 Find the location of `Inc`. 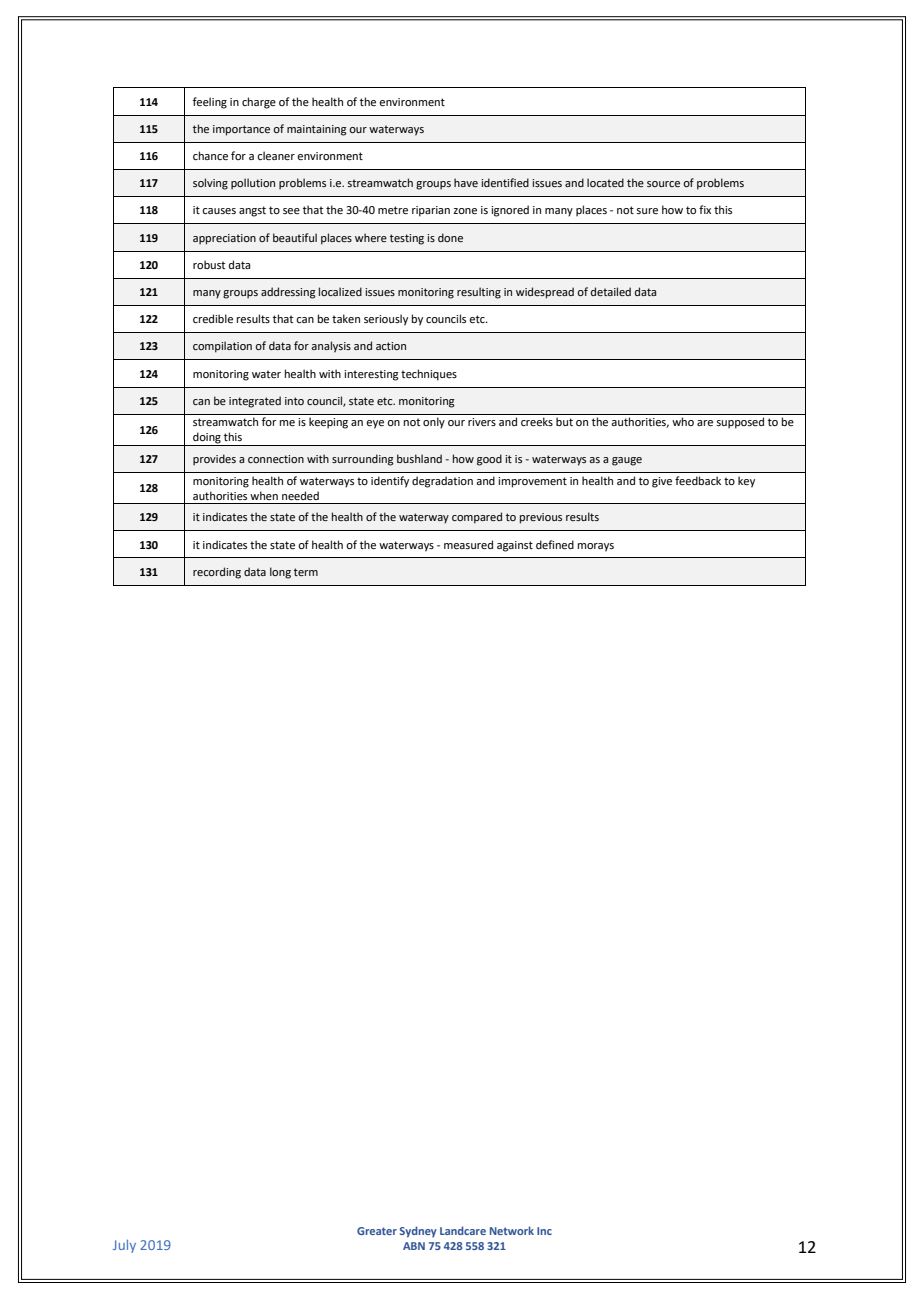

Inc is located at coordinates (544, 1231).
